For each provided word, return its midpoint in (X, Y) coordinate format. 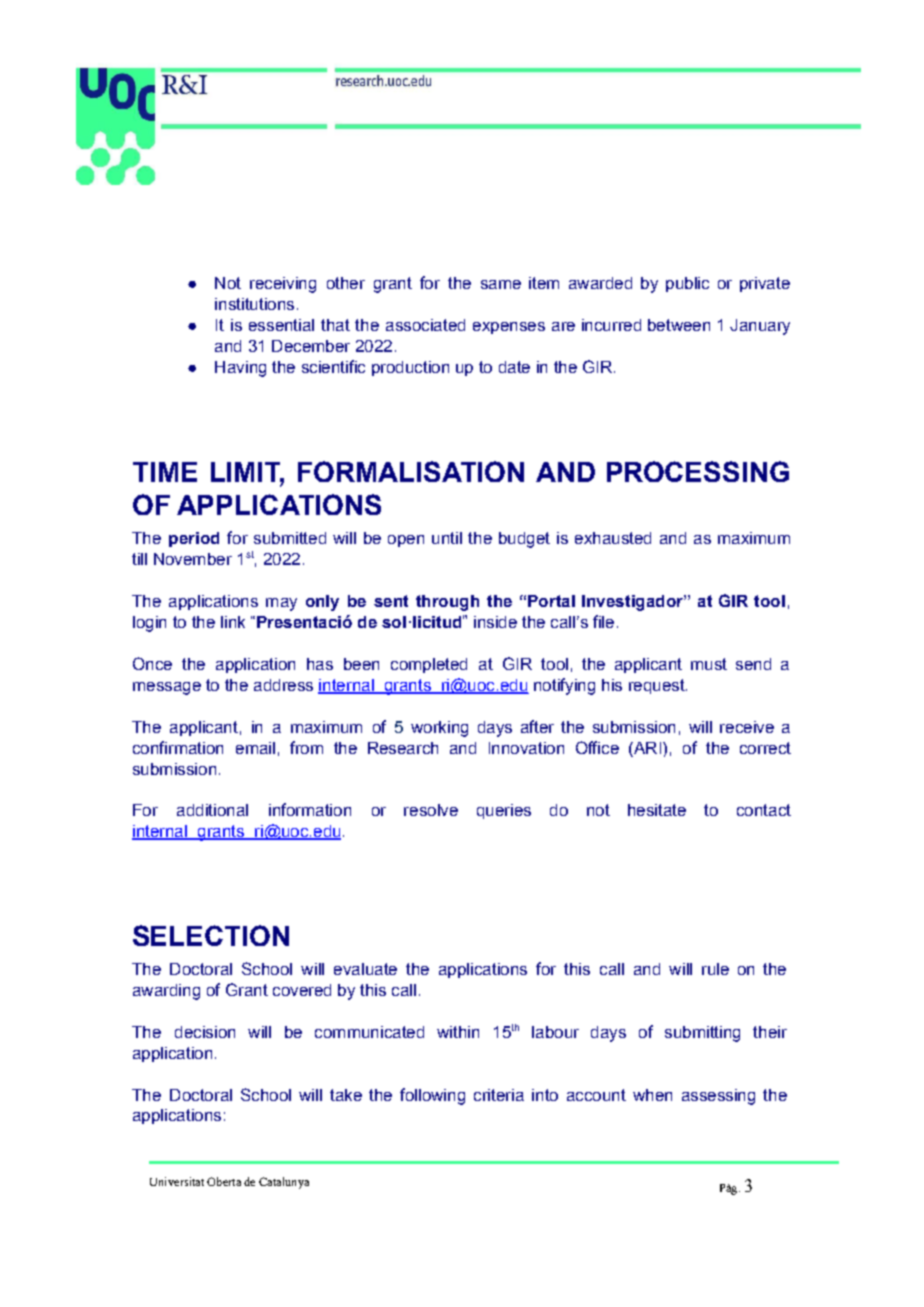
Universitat (177, 1181)
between (679, 325)
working (439, 729)
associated (425, 325)
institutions (254, 304)
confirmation (178, 747)
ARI (646, 748)
